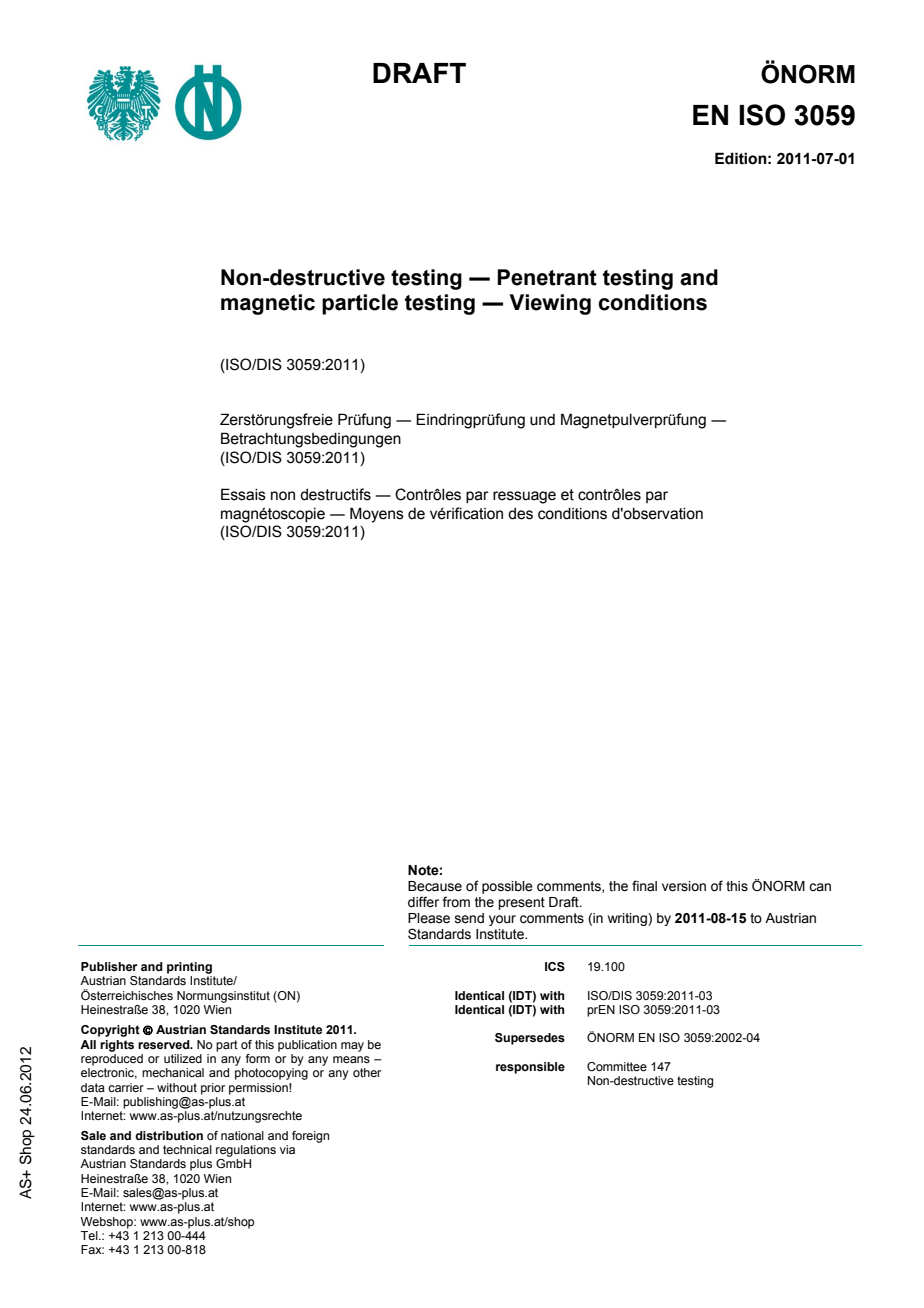  I want to click on Committee, so click(617, 1066).
